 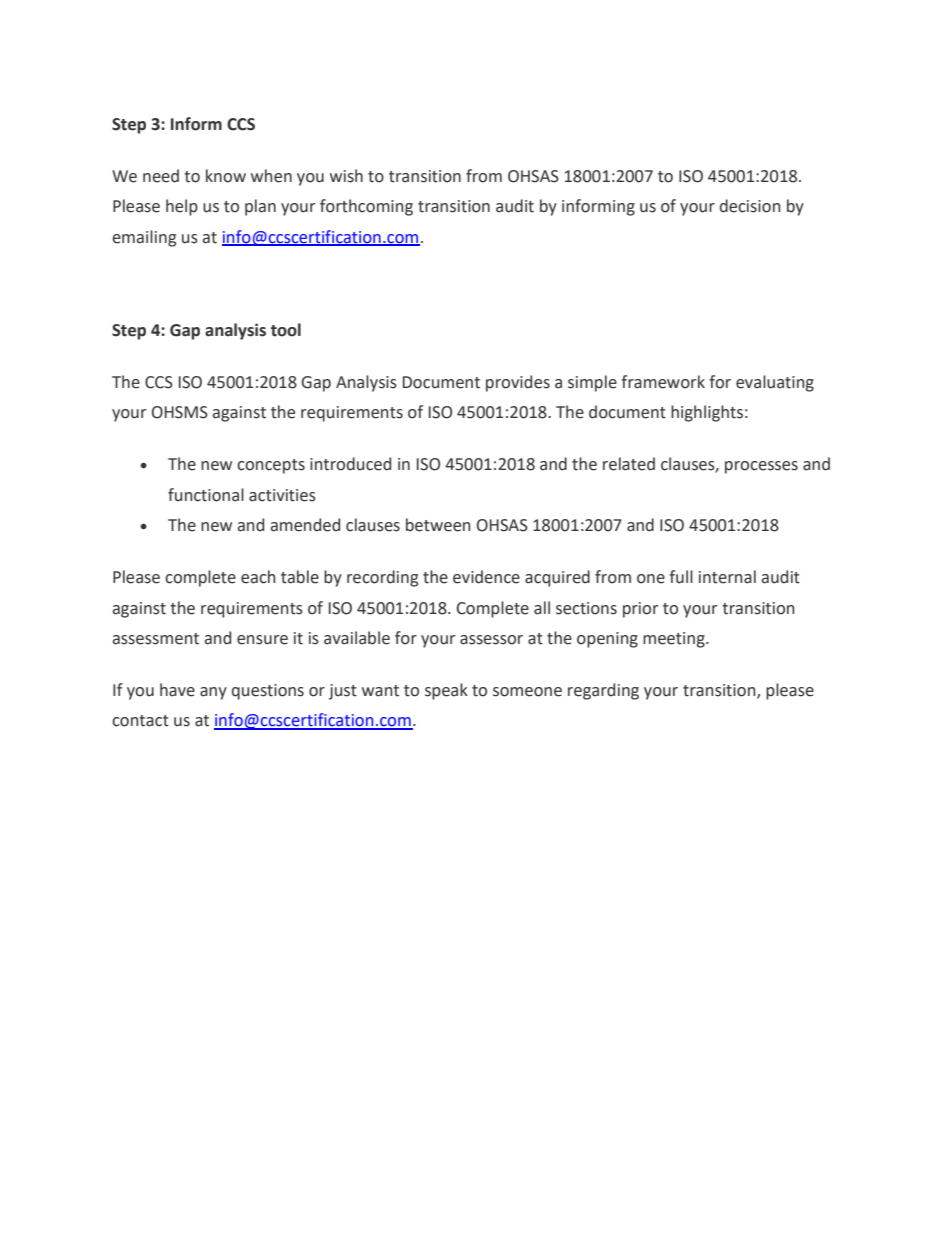 I want to click on full, so click(x=681, y=577).
